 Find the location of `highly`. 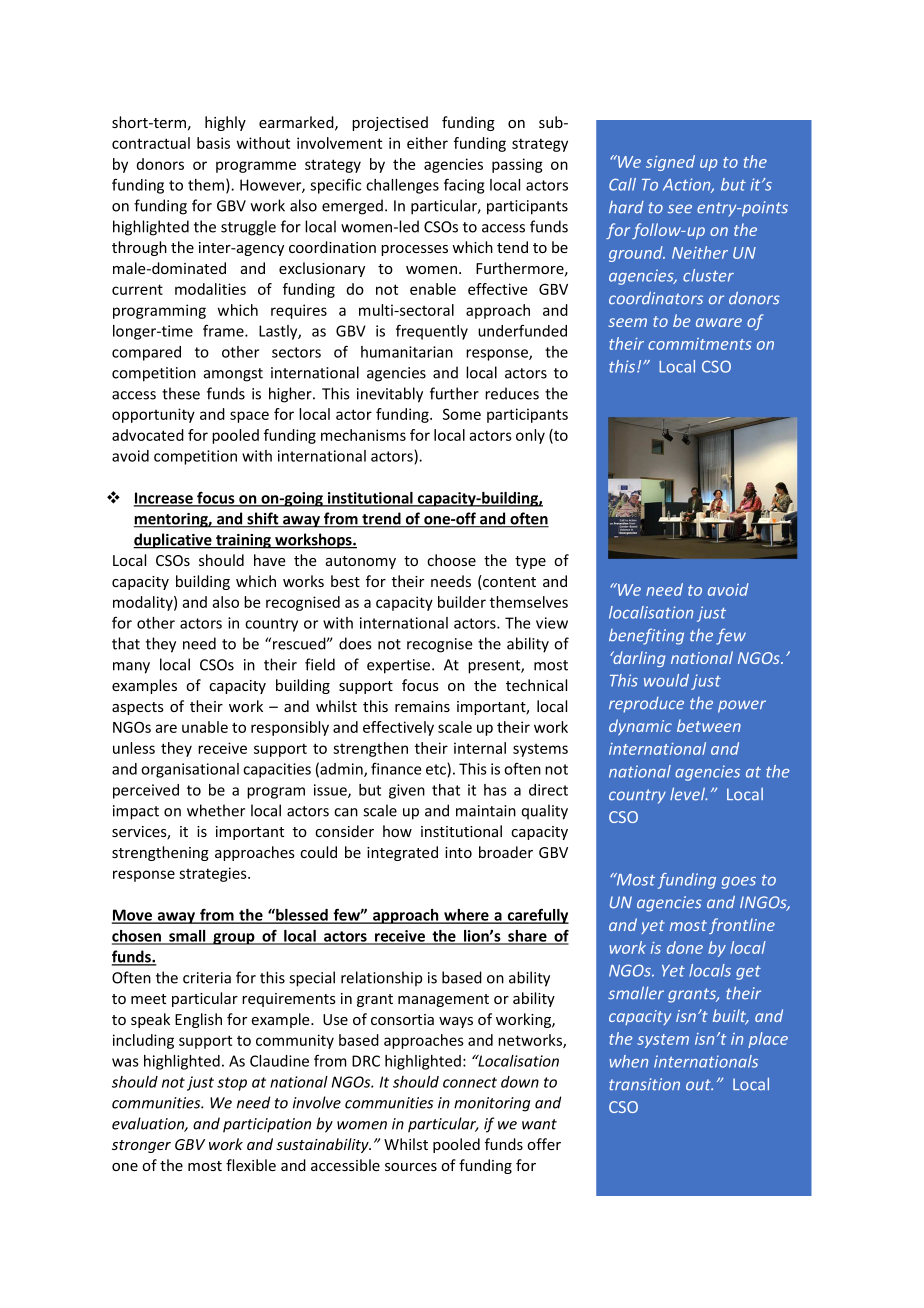

highly is located at coordinates (225, 123).
